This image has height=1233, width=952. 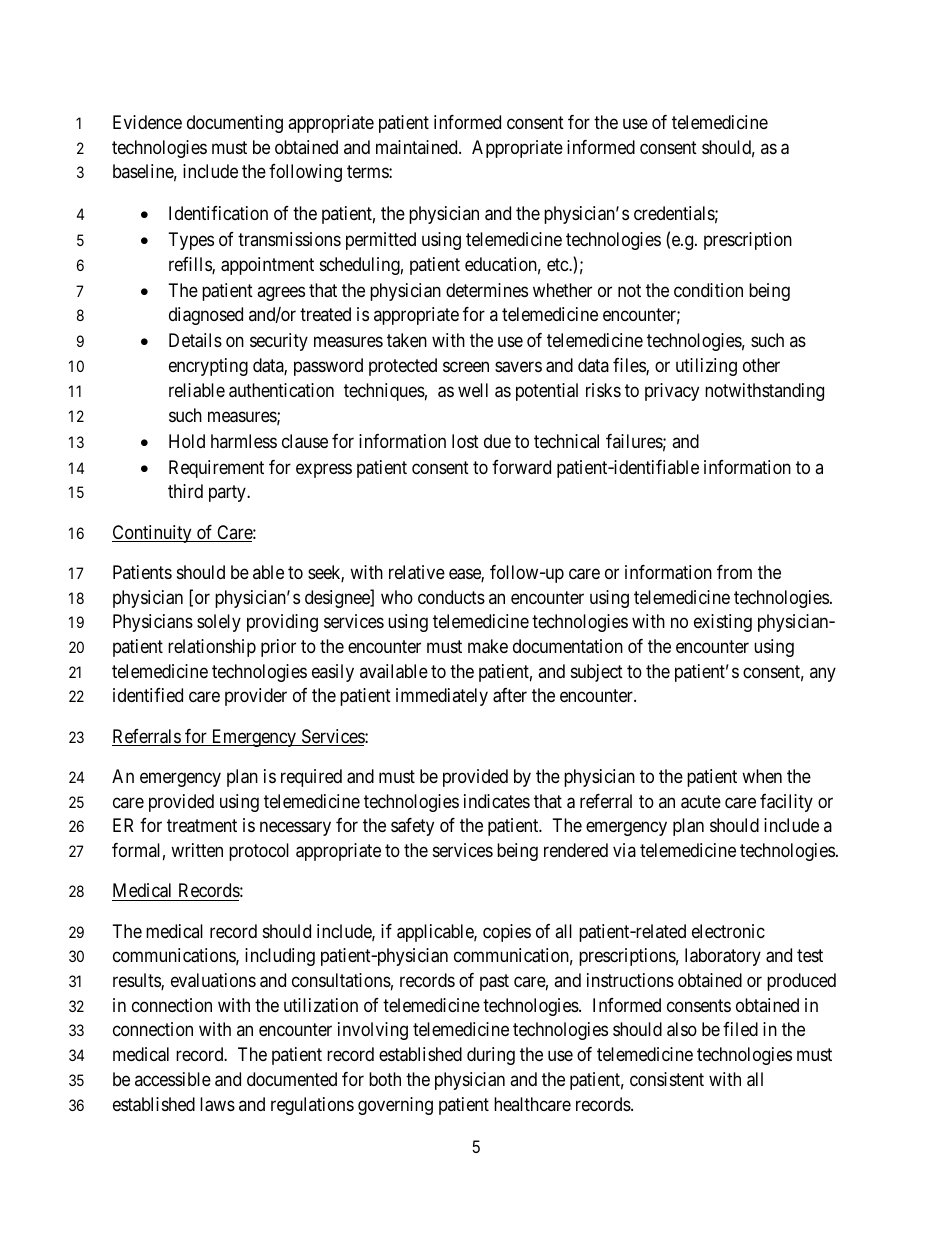 What do you see at coordinates (418, 147) in the image?
I see `maintained` at bounding box center [418, 147].
